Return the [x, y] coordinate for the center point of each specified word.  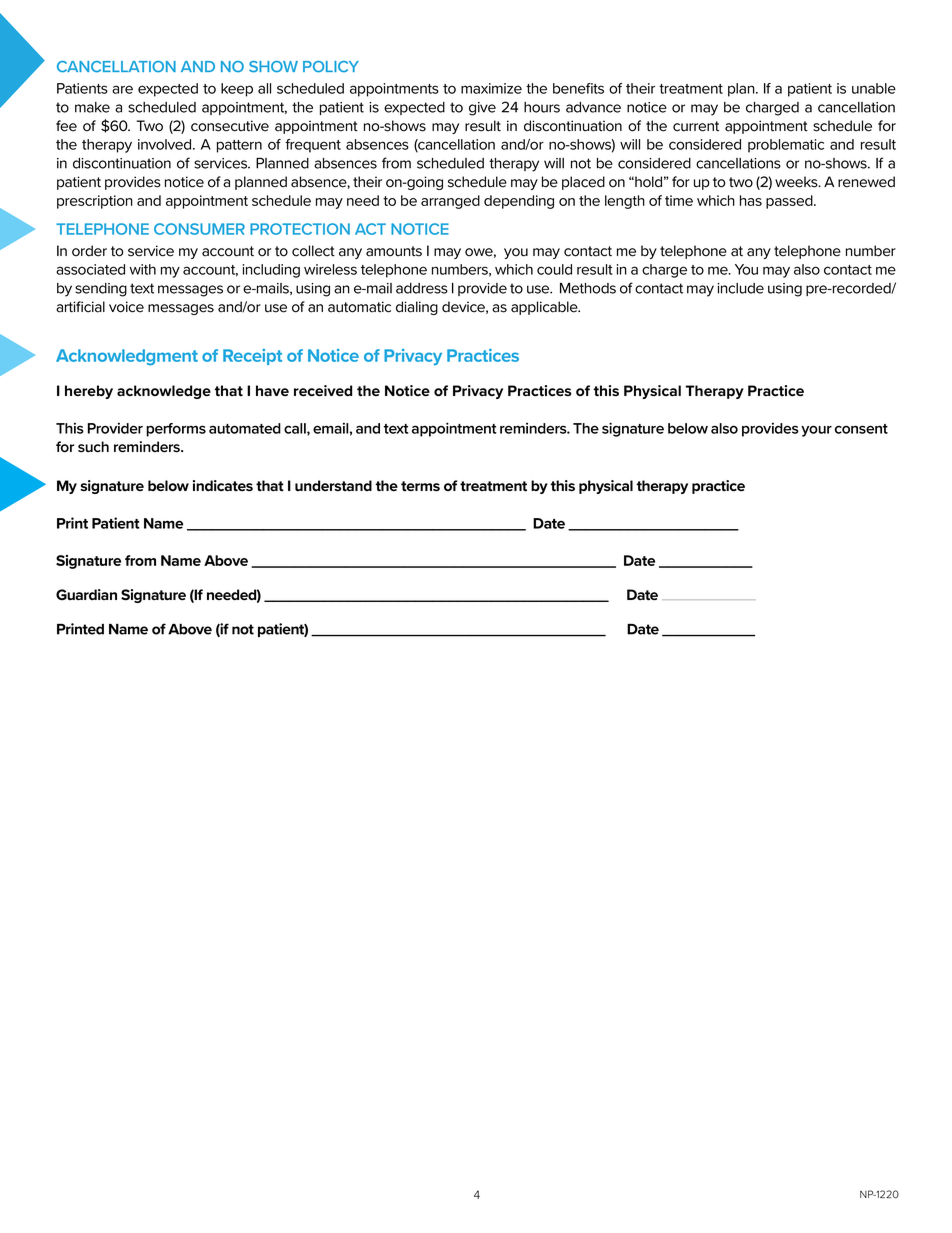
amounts [394, 251]
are [122, 89]
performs [176, 430]
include [740, 288]
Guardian [86, 595]
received [323, 390]
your [816, 431]
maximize [491, 88]
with [143, 269]
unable [874, 88]
